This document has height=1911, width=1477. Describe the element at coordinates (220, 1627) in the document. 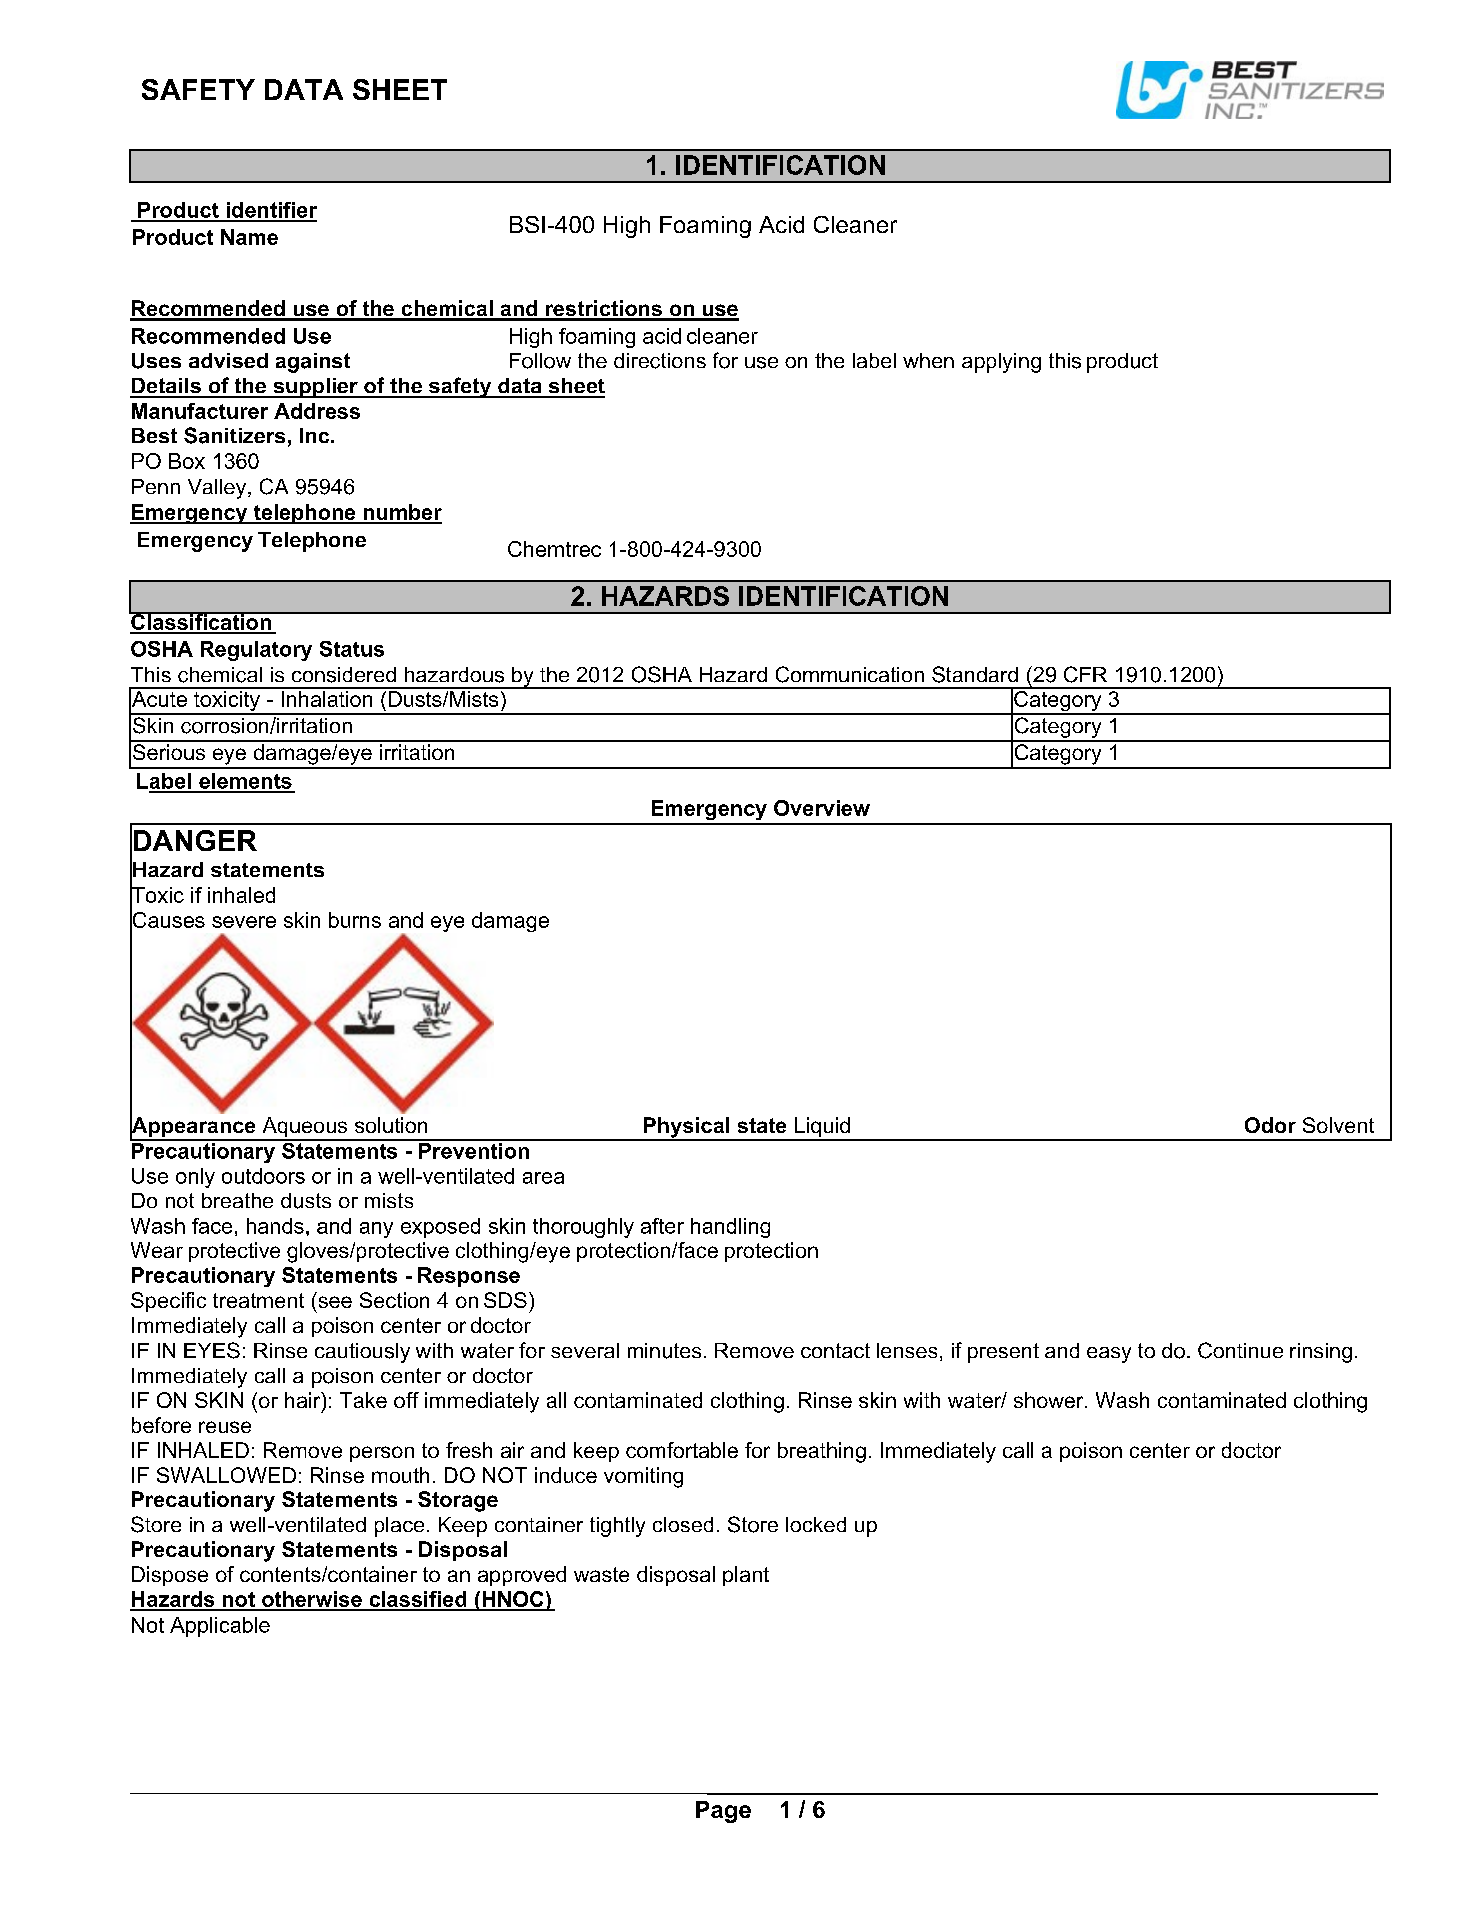

I see `Applicable` at that location.
